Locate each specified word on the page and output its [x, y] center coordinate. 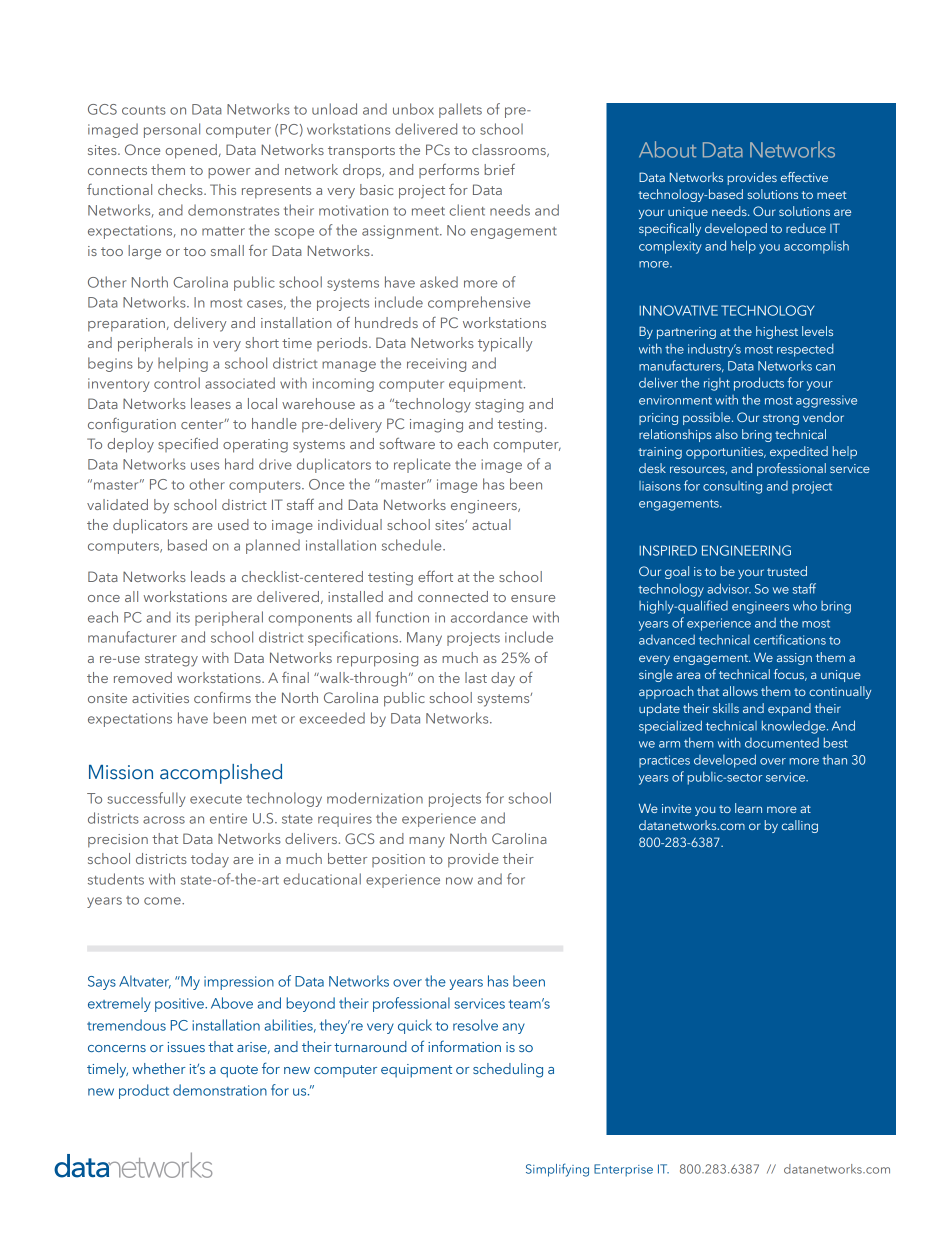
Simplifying [557, 1170]
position [398, 860]
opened [191, 151]
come [163, 901]
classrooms [510, 150]
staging [499, 406]
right [717, 384]
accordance [489, 617]
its [183, 617]
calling [800, 826]
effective [804, 177]
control [177, 383]
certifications [790, 639]
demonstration [220, 1090]
